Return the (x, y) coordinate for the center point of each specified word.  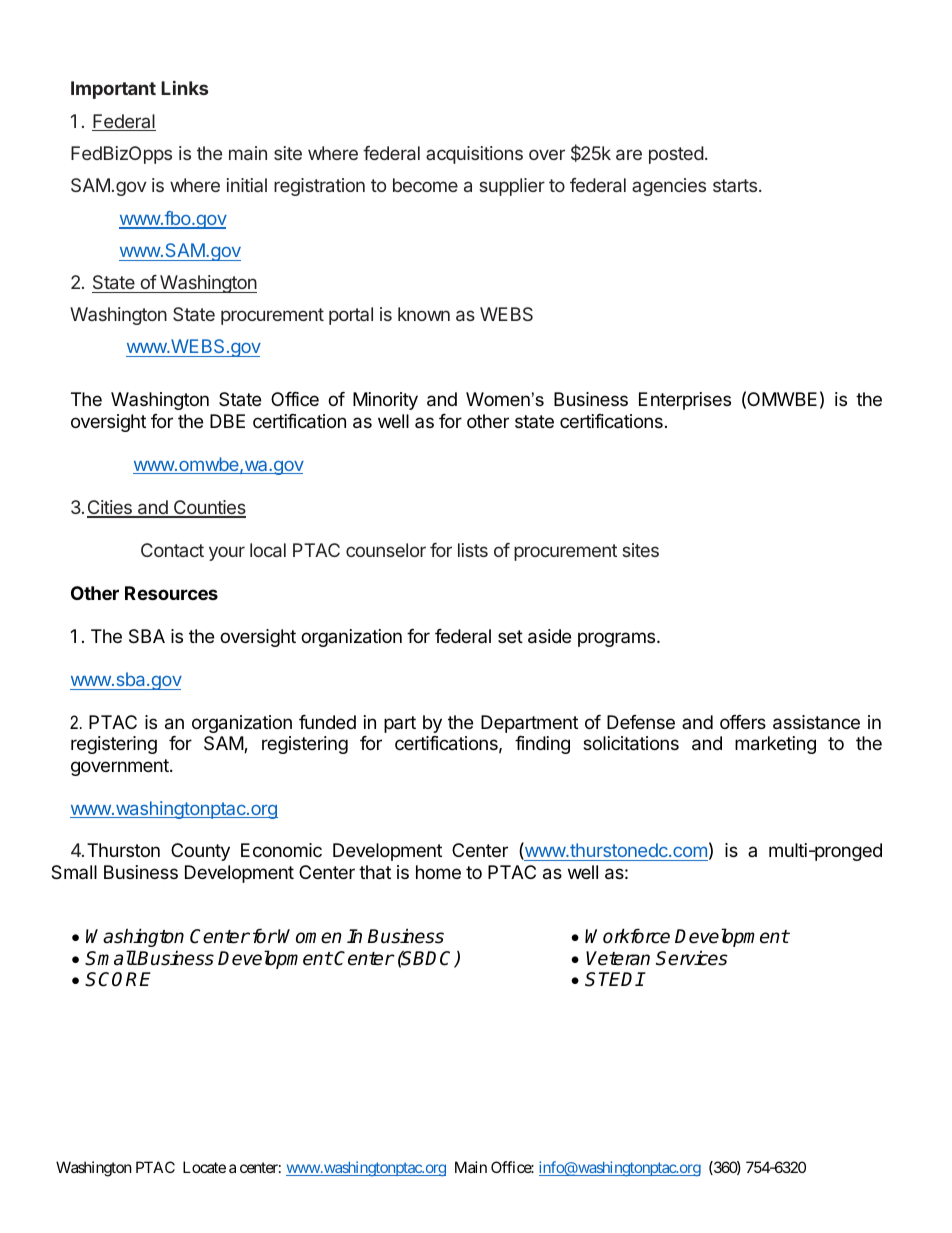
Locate (204, 1167)
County (200, 852)
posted (676, 155)
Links (184, 88)
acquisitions (474, 155)
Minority (385, 401)
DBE (227, 421)
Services (692, 958)
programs (618, 639)
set (510, 636)
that (375, 872)
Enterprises (685, 401)
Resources (171, 593)
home (438, 872)
